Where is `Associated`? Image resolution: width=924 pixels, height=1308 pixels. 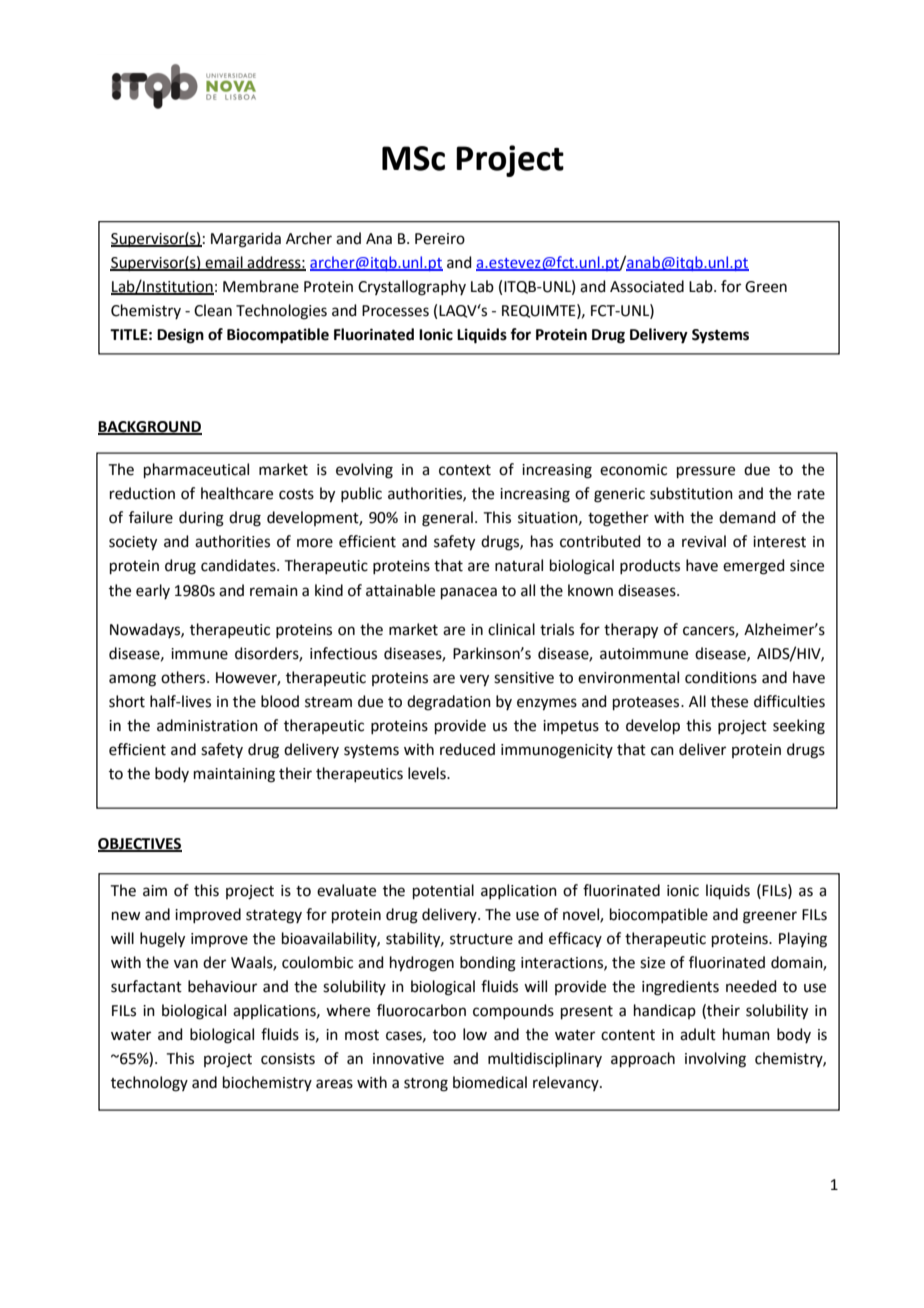
Associated is located at coordinates (647, 286).
